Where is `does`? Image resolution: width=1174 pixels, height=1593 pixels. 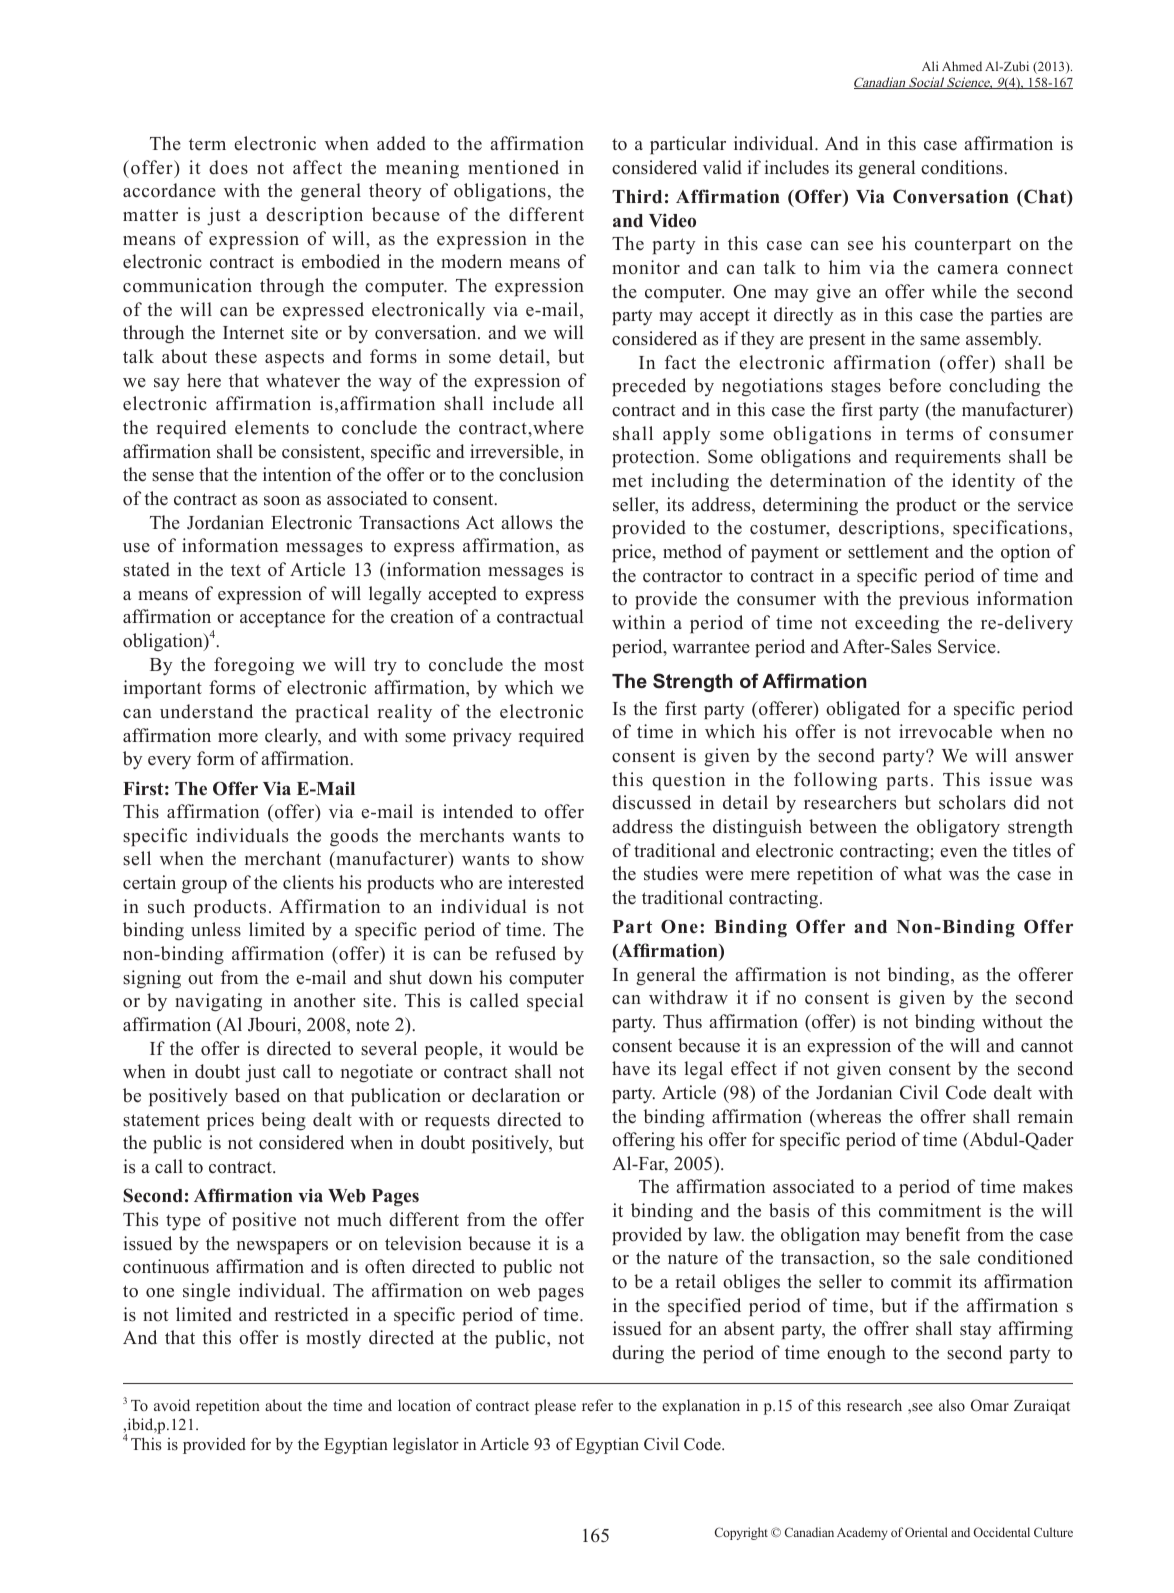 does is located at coordinates (228, 167).
